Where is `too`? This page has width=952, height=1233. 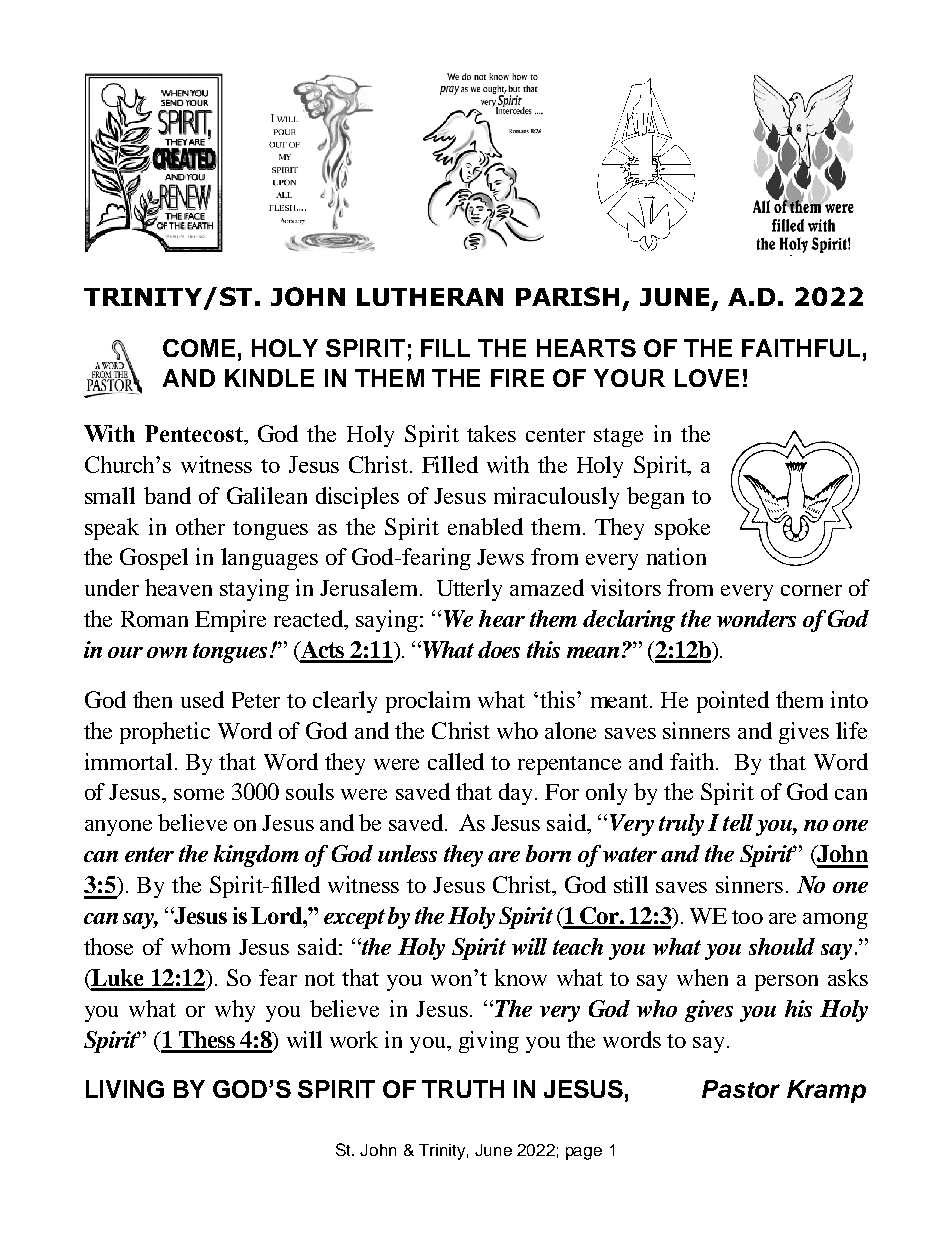 too is located at coordinates (747, 917).
